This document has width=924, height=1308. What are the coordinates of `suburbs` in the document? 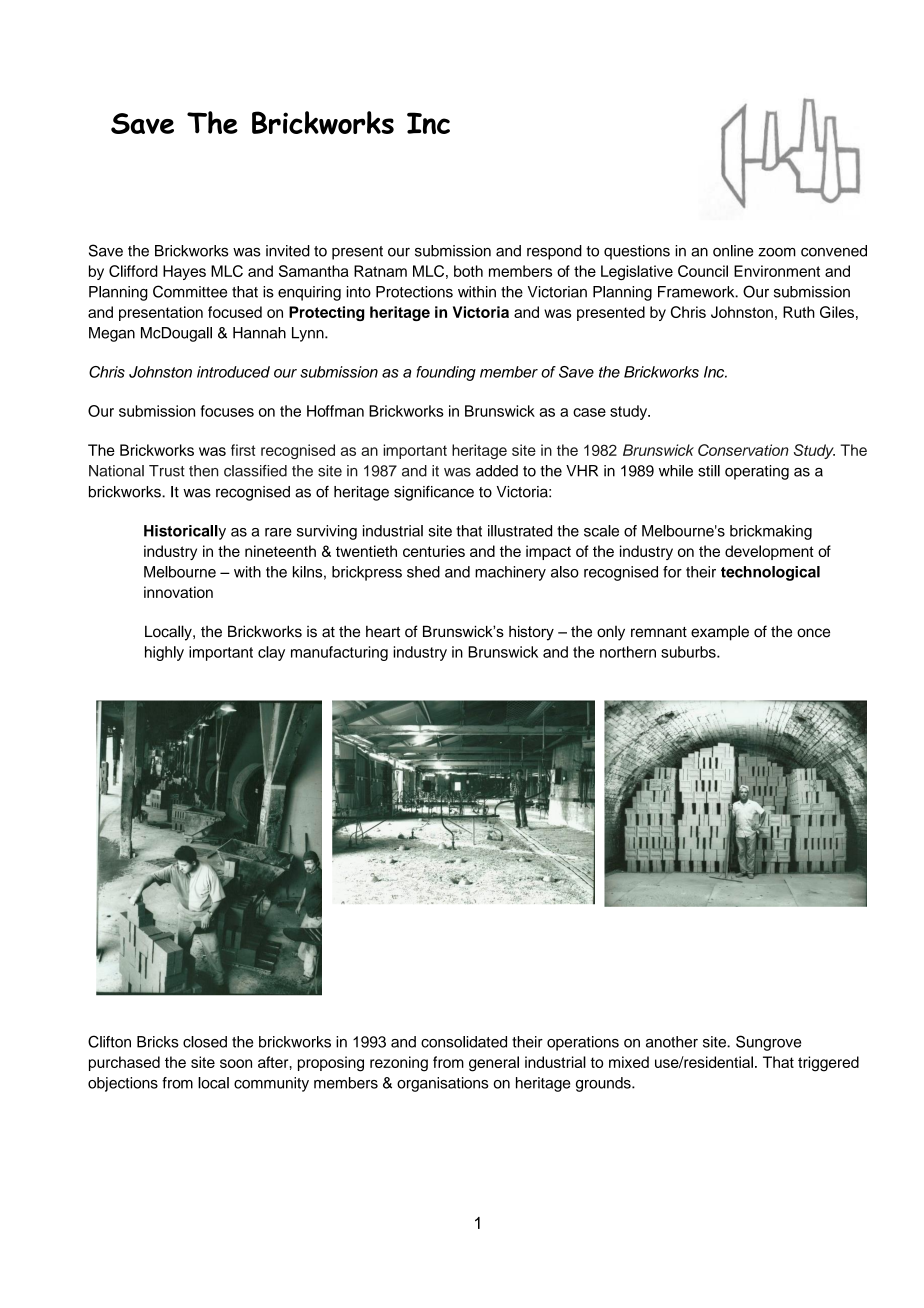 It's located at (689, 652).
